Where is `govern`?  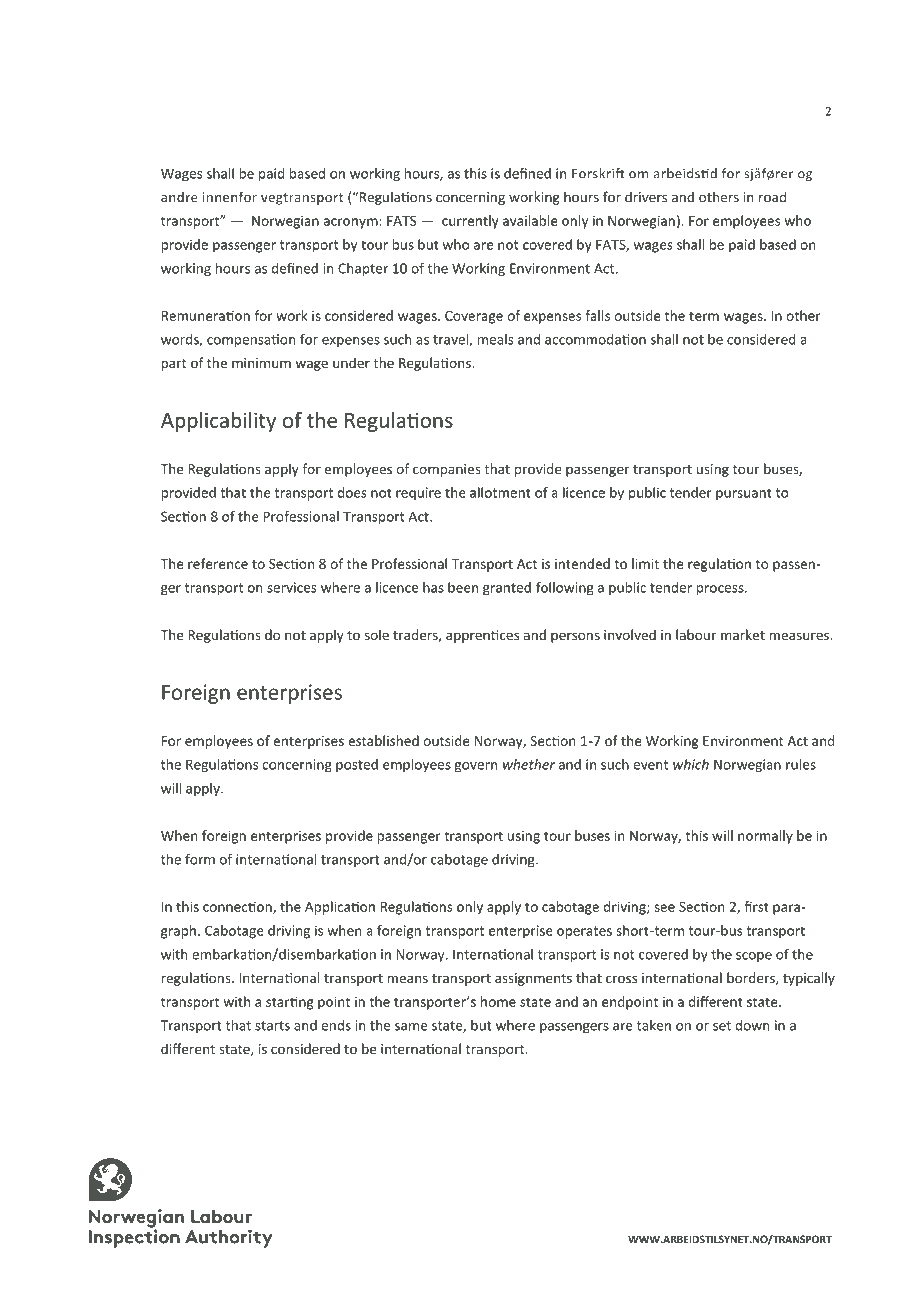 govern is located at coordinates (475, 767).
